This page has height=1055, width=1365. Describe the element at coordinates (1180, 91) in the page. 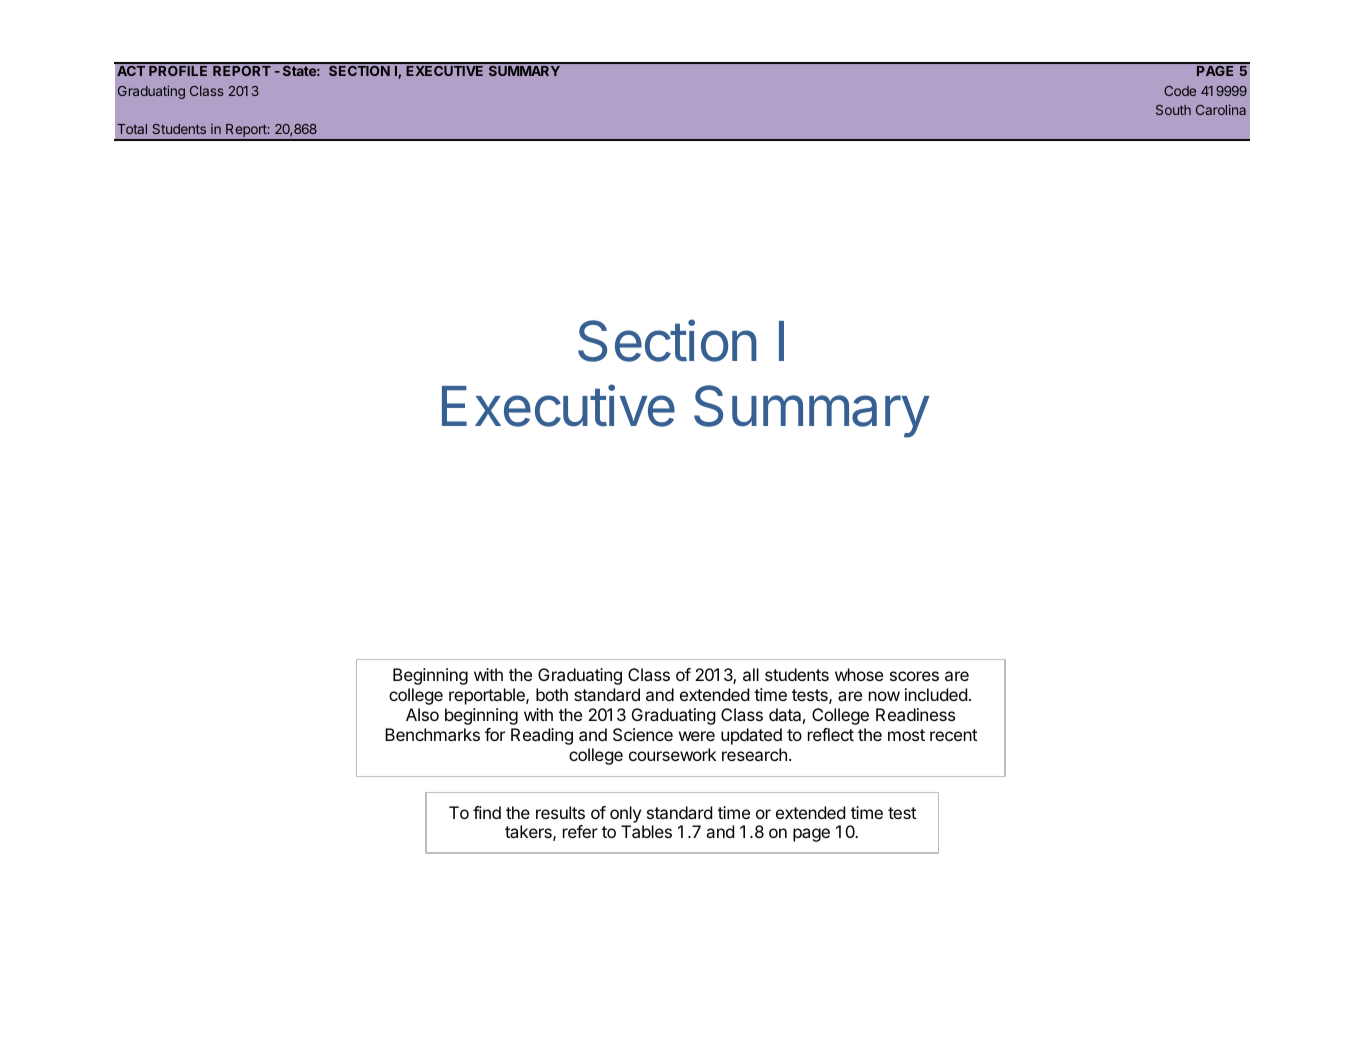

I see `Code` at that location.
